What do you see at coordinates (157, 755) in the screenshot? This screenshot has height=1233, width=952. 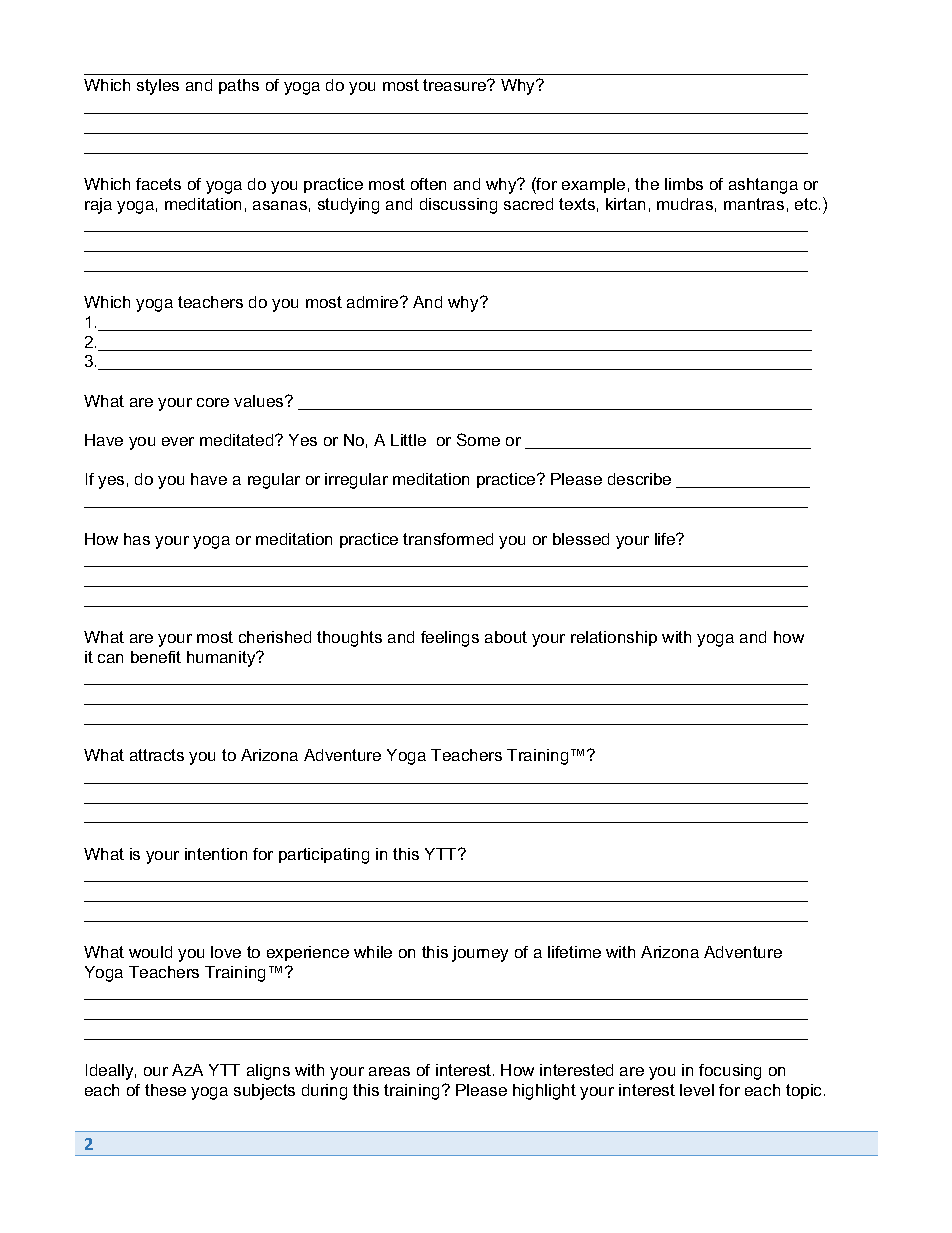 I see `attracts` at bounding box center [157, 755].
